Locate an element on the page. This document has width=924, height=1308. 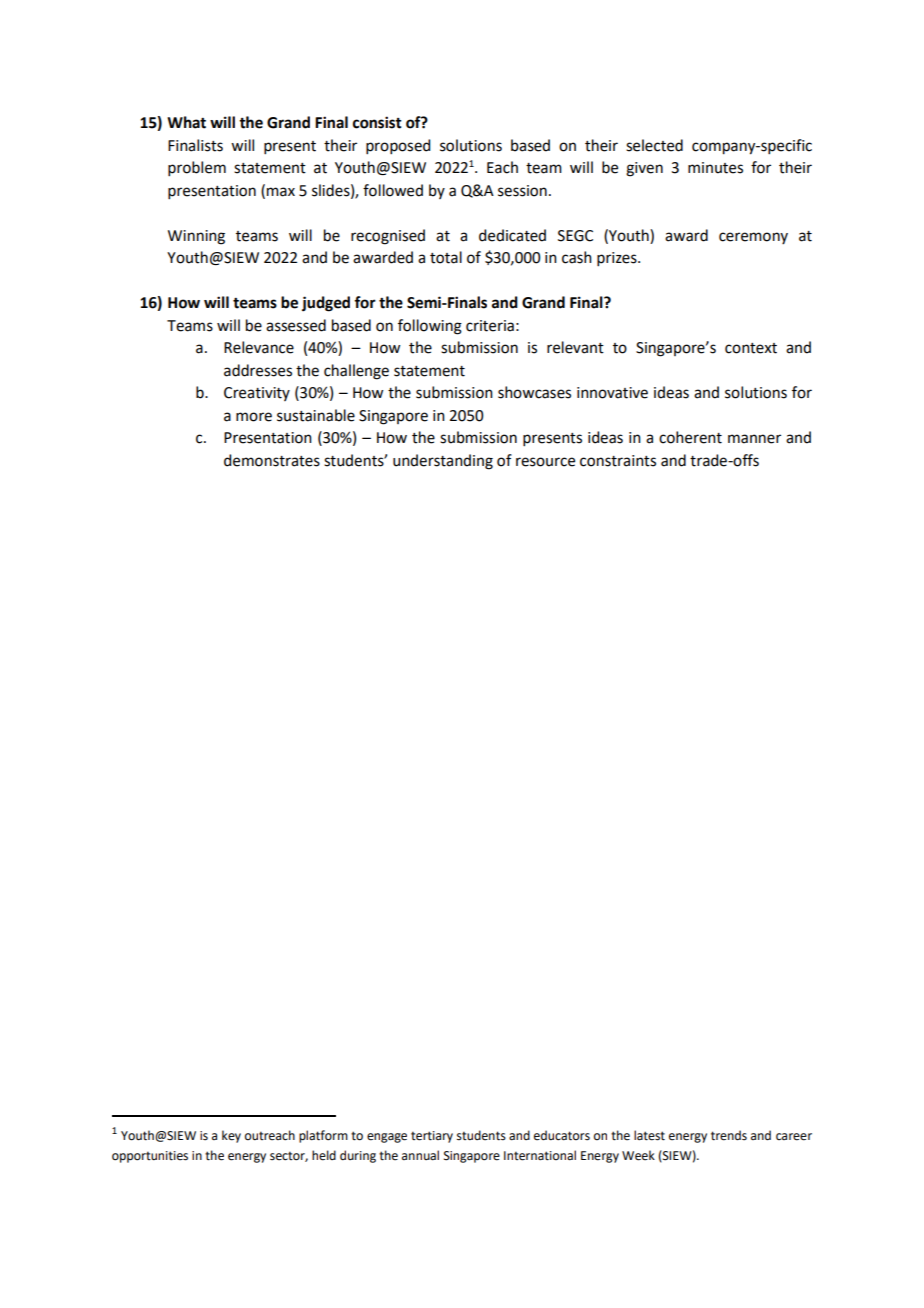
Relevance is located at coordinates (259, 347).
